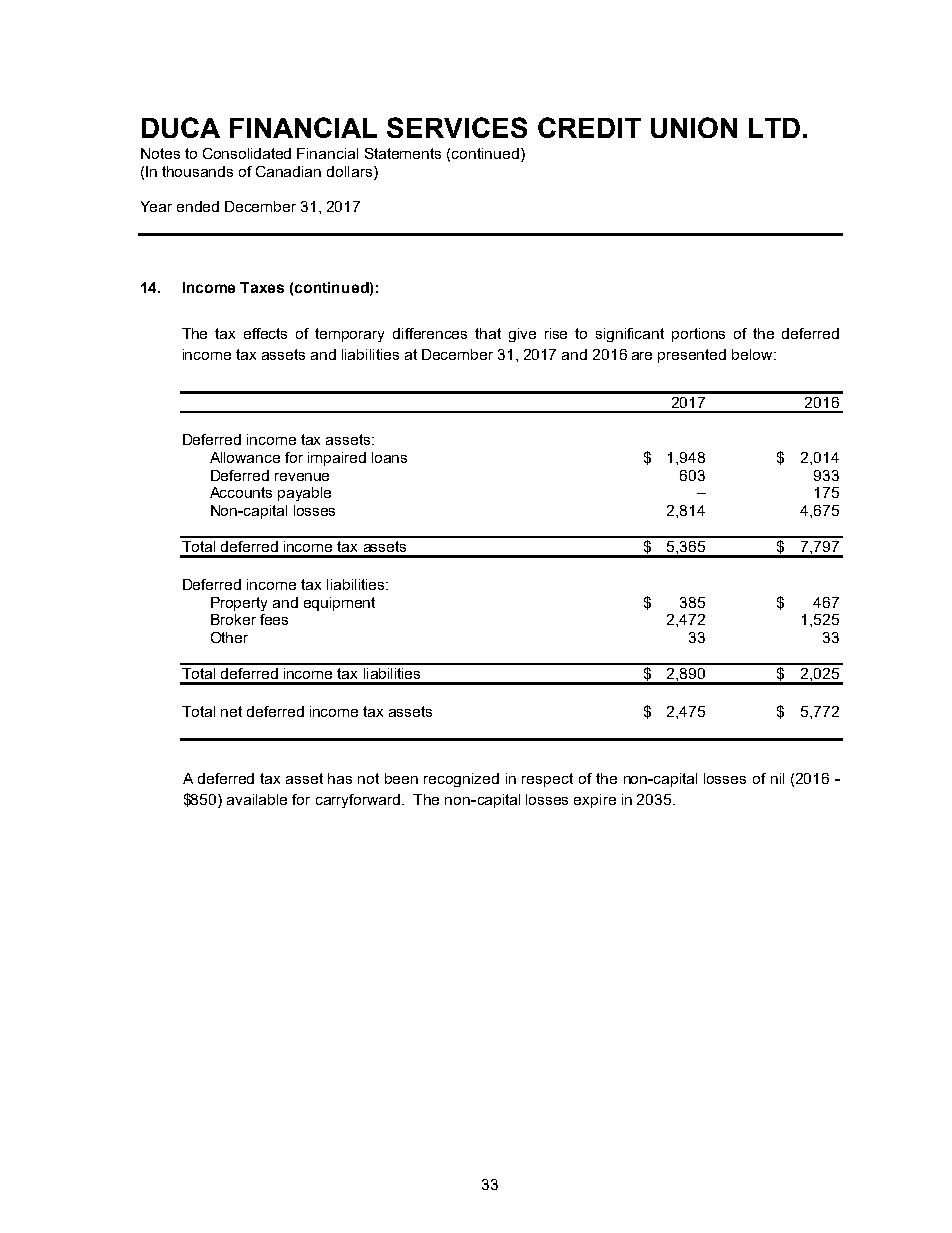  Describe the element at coordinates (339, 604) in the screenshot. I see `equipment` at that location.
